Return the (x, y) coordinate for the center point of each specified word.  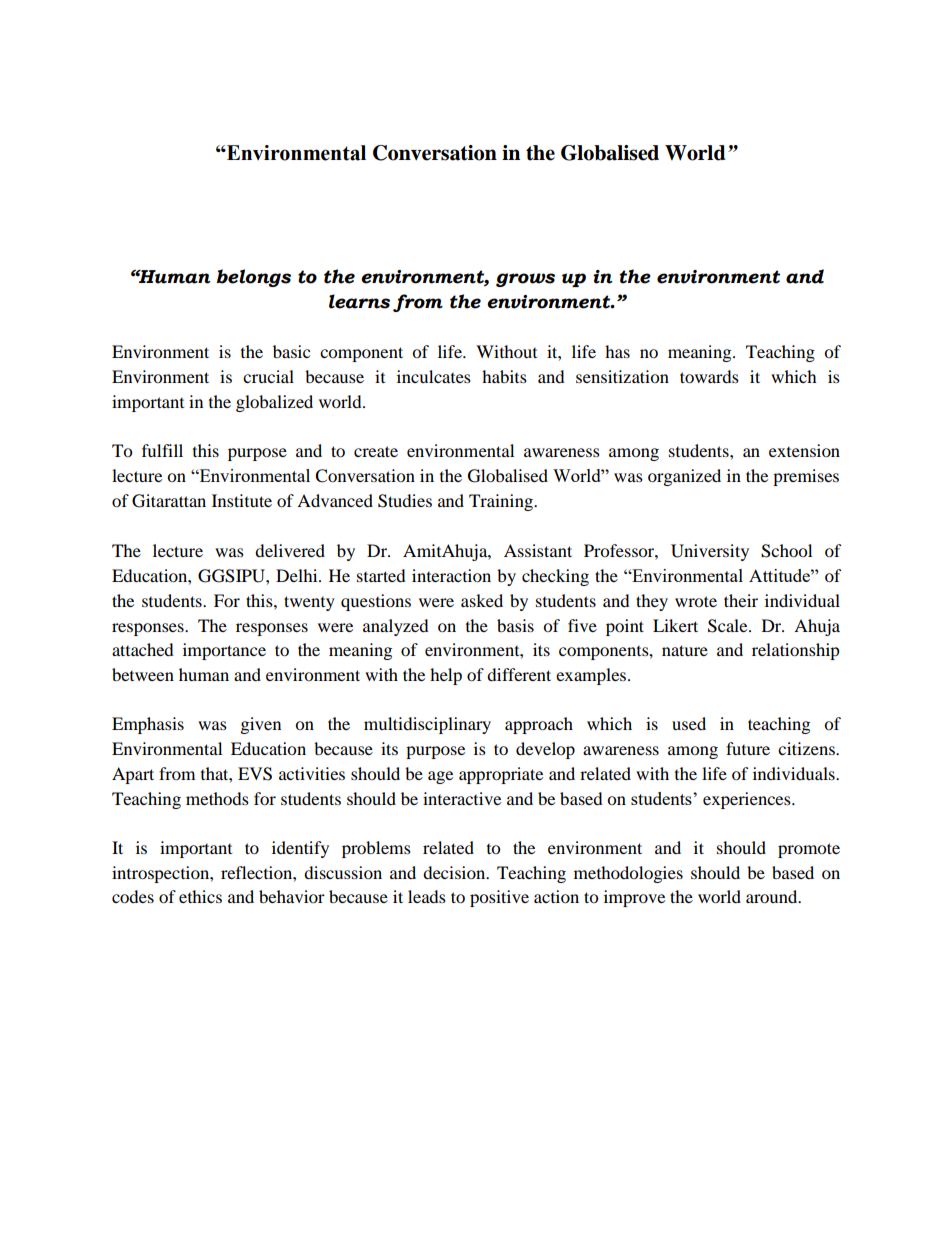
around (773, 896)
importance (224, 651)
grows (525, 280)
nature (685, 650)
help (446, 676)
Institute (242, 500)
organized (684, 477)
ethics (200, 896)
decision (455, 872)
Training (502, 502)
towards (709, 376)
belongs (254, 278)
